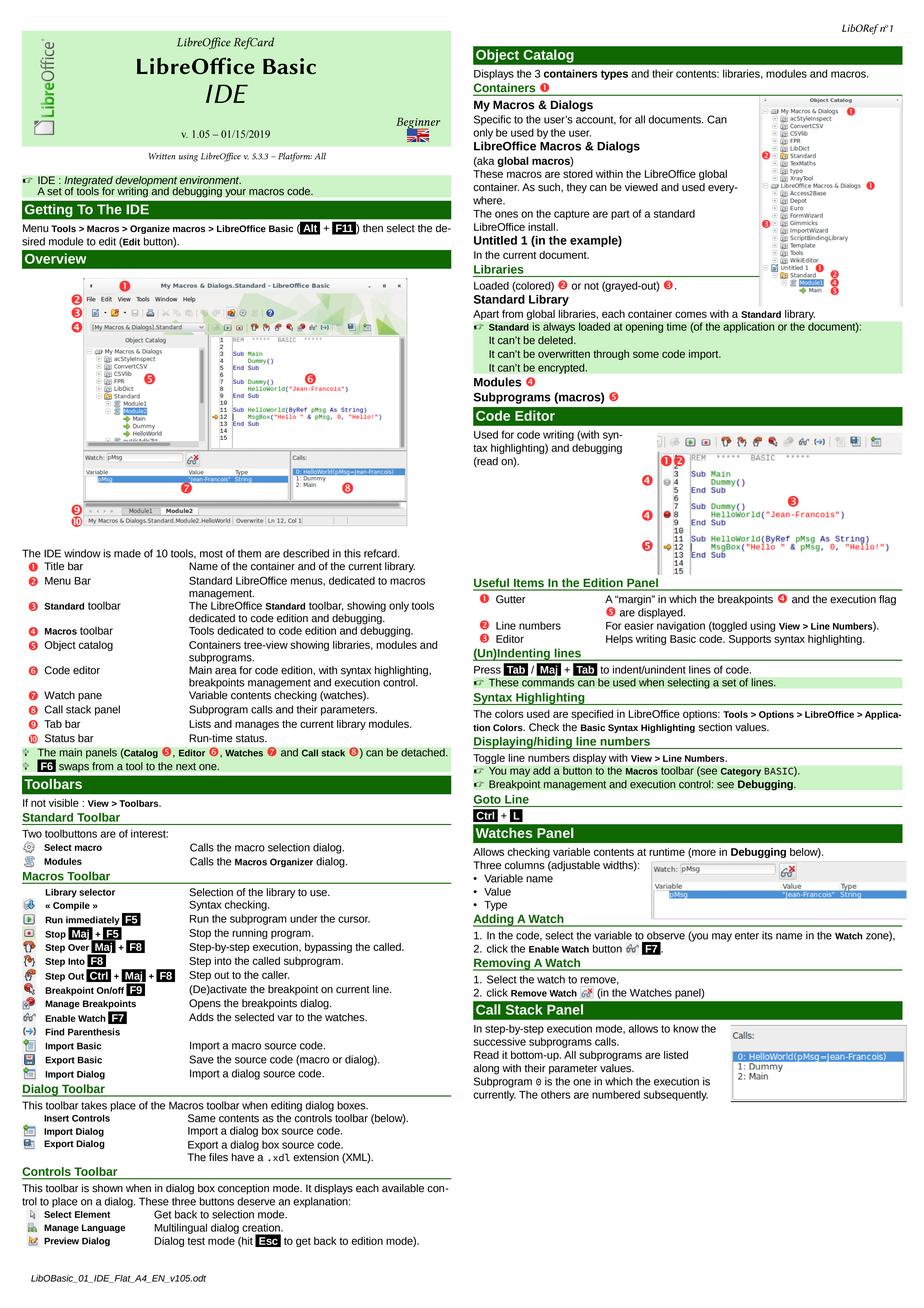  Describe the element at coordinates (767, 935) in the screenshot. I see `its` at that location.
